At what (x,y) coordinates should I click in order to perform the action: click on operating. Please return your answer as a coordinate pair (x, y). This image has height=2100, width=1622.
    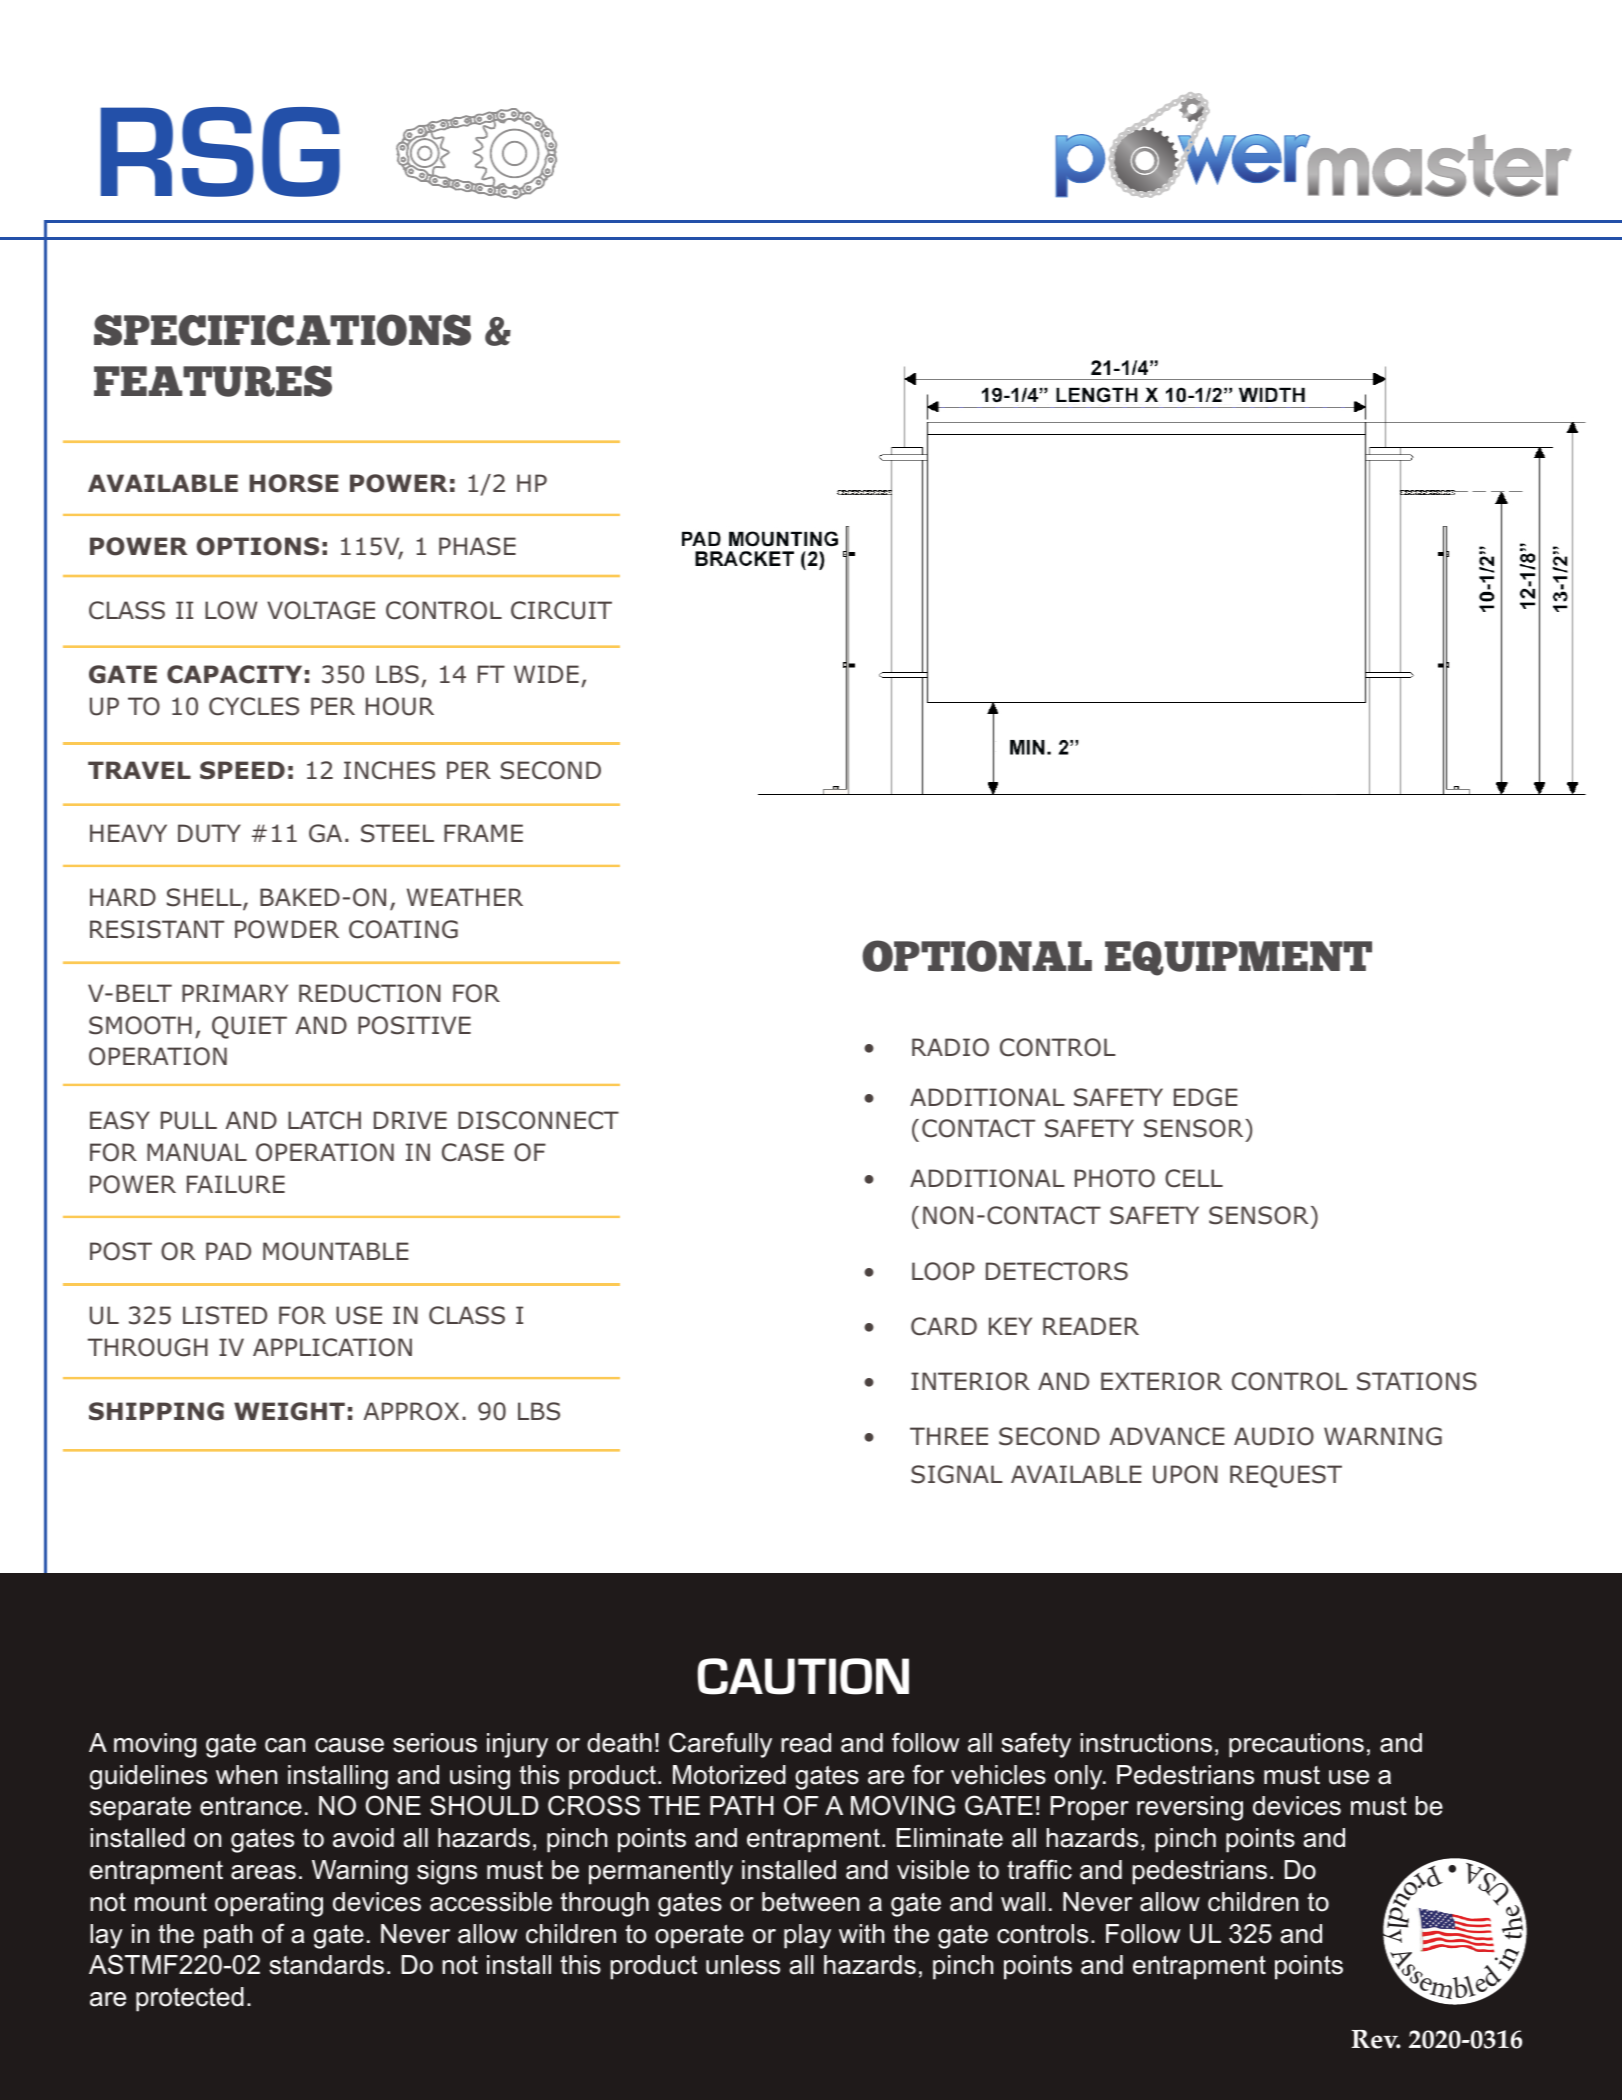
    Looking at the image, I should click on (269, 1904).
